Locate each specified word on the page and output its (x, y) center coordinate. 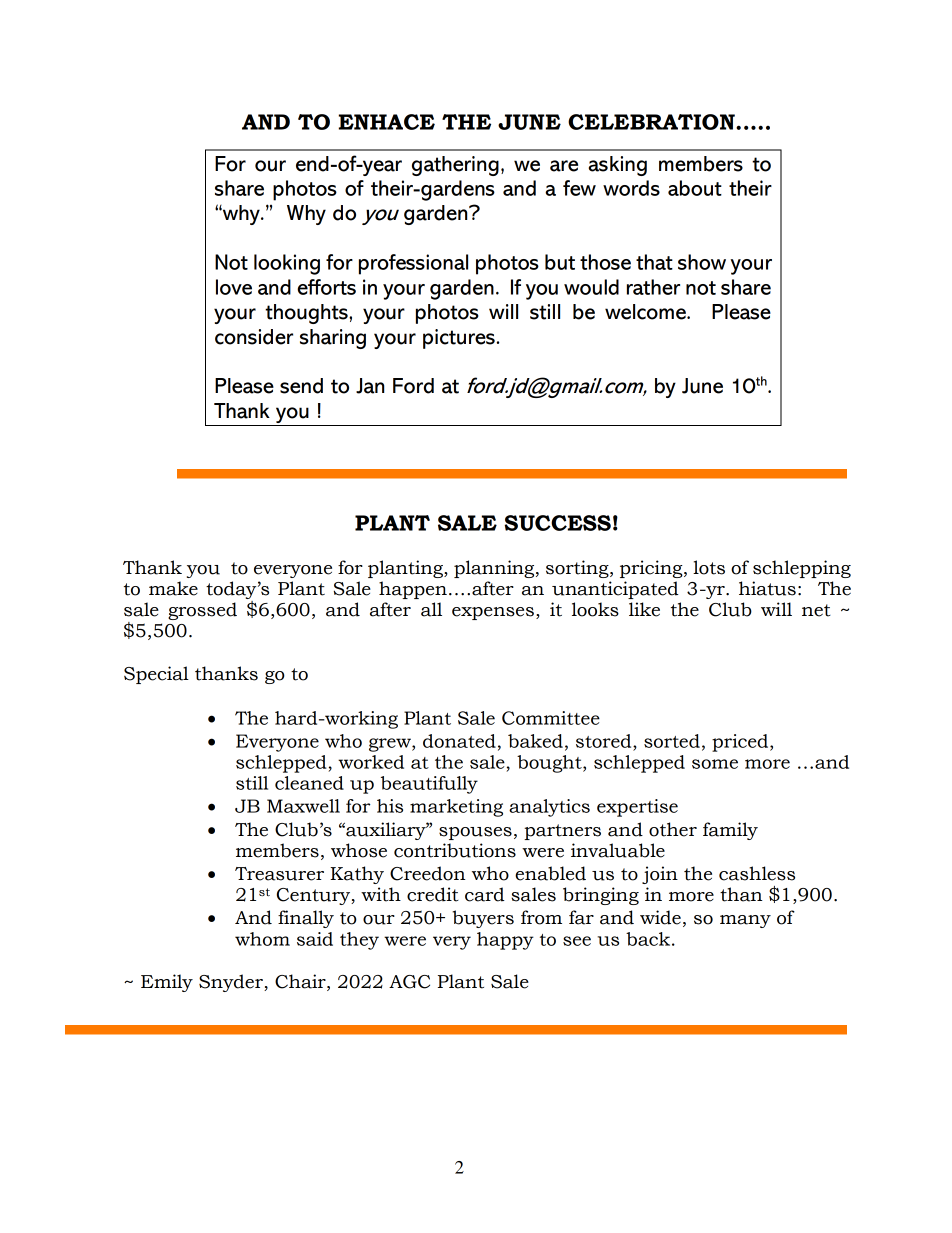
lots (709, 567)
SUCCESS (558, 523)
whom (262, 939)
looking (287, 264)
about (695, 188)
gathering (455, 166)
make (173, 588)
